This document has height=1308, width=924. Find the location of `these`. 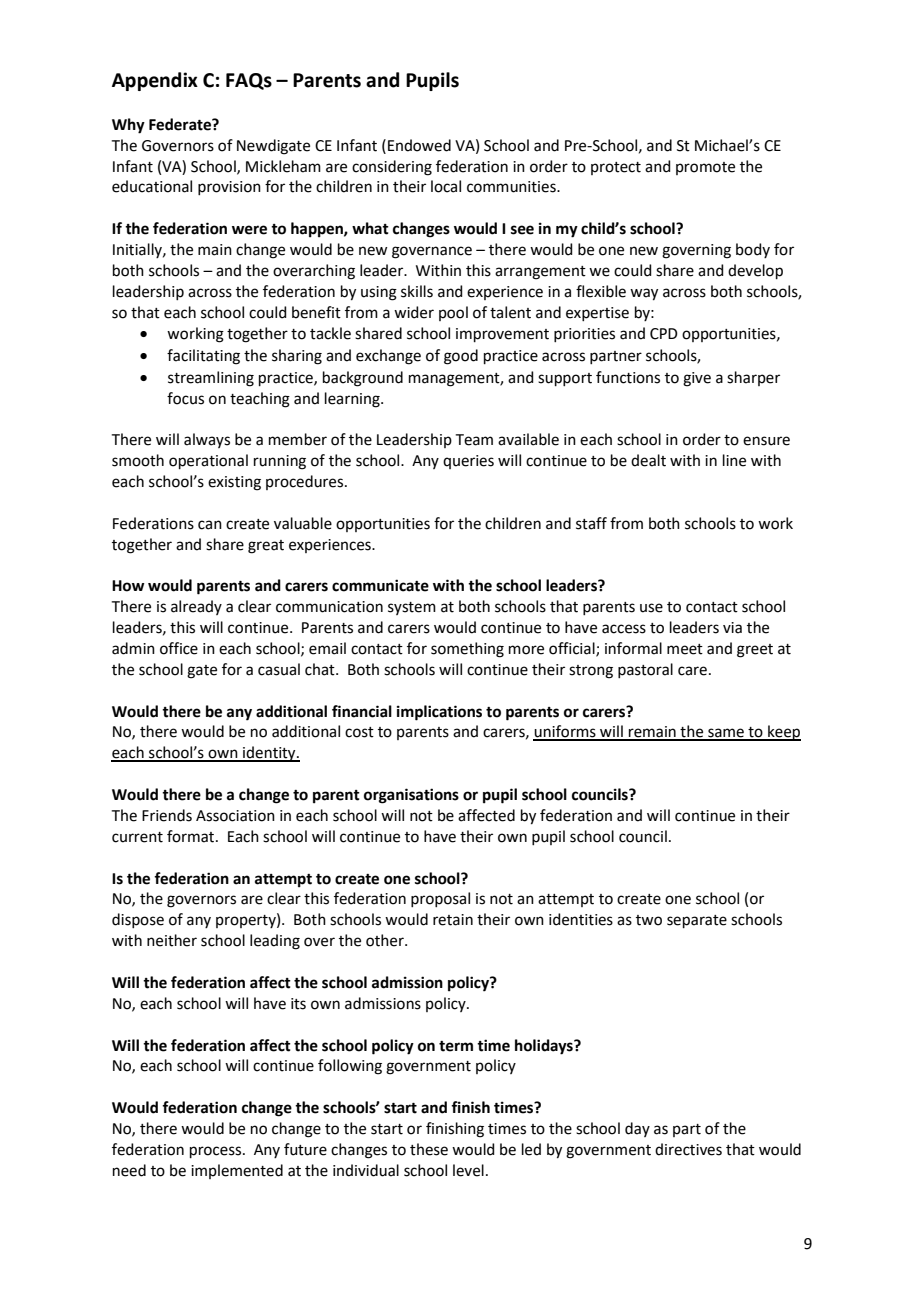

these is located at coordinates (429, 1149).
